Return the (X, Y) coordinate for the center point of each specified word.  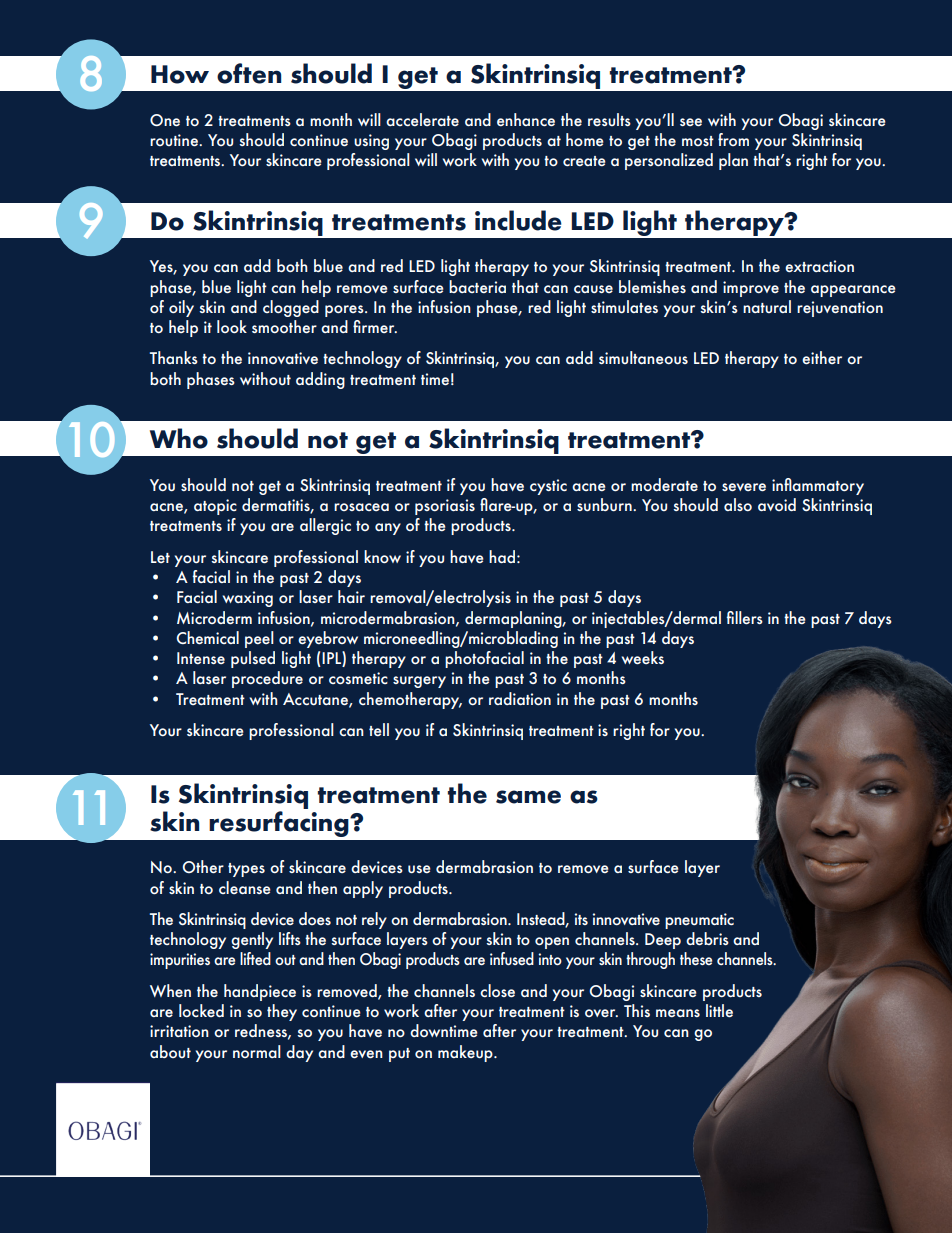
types (246, 870)
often (249, 73)
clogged (291, 308)
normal (257, 1051)
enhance (526, 119)
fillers (745, 617)
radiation (520, 698)
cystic (548, 487)
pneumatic (699, 921)
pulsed (253, 659)
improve (751, 289)
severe (744, 487)
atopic (215, 507)
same (528, 797)
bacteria (477, 286)
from (733, 139)
